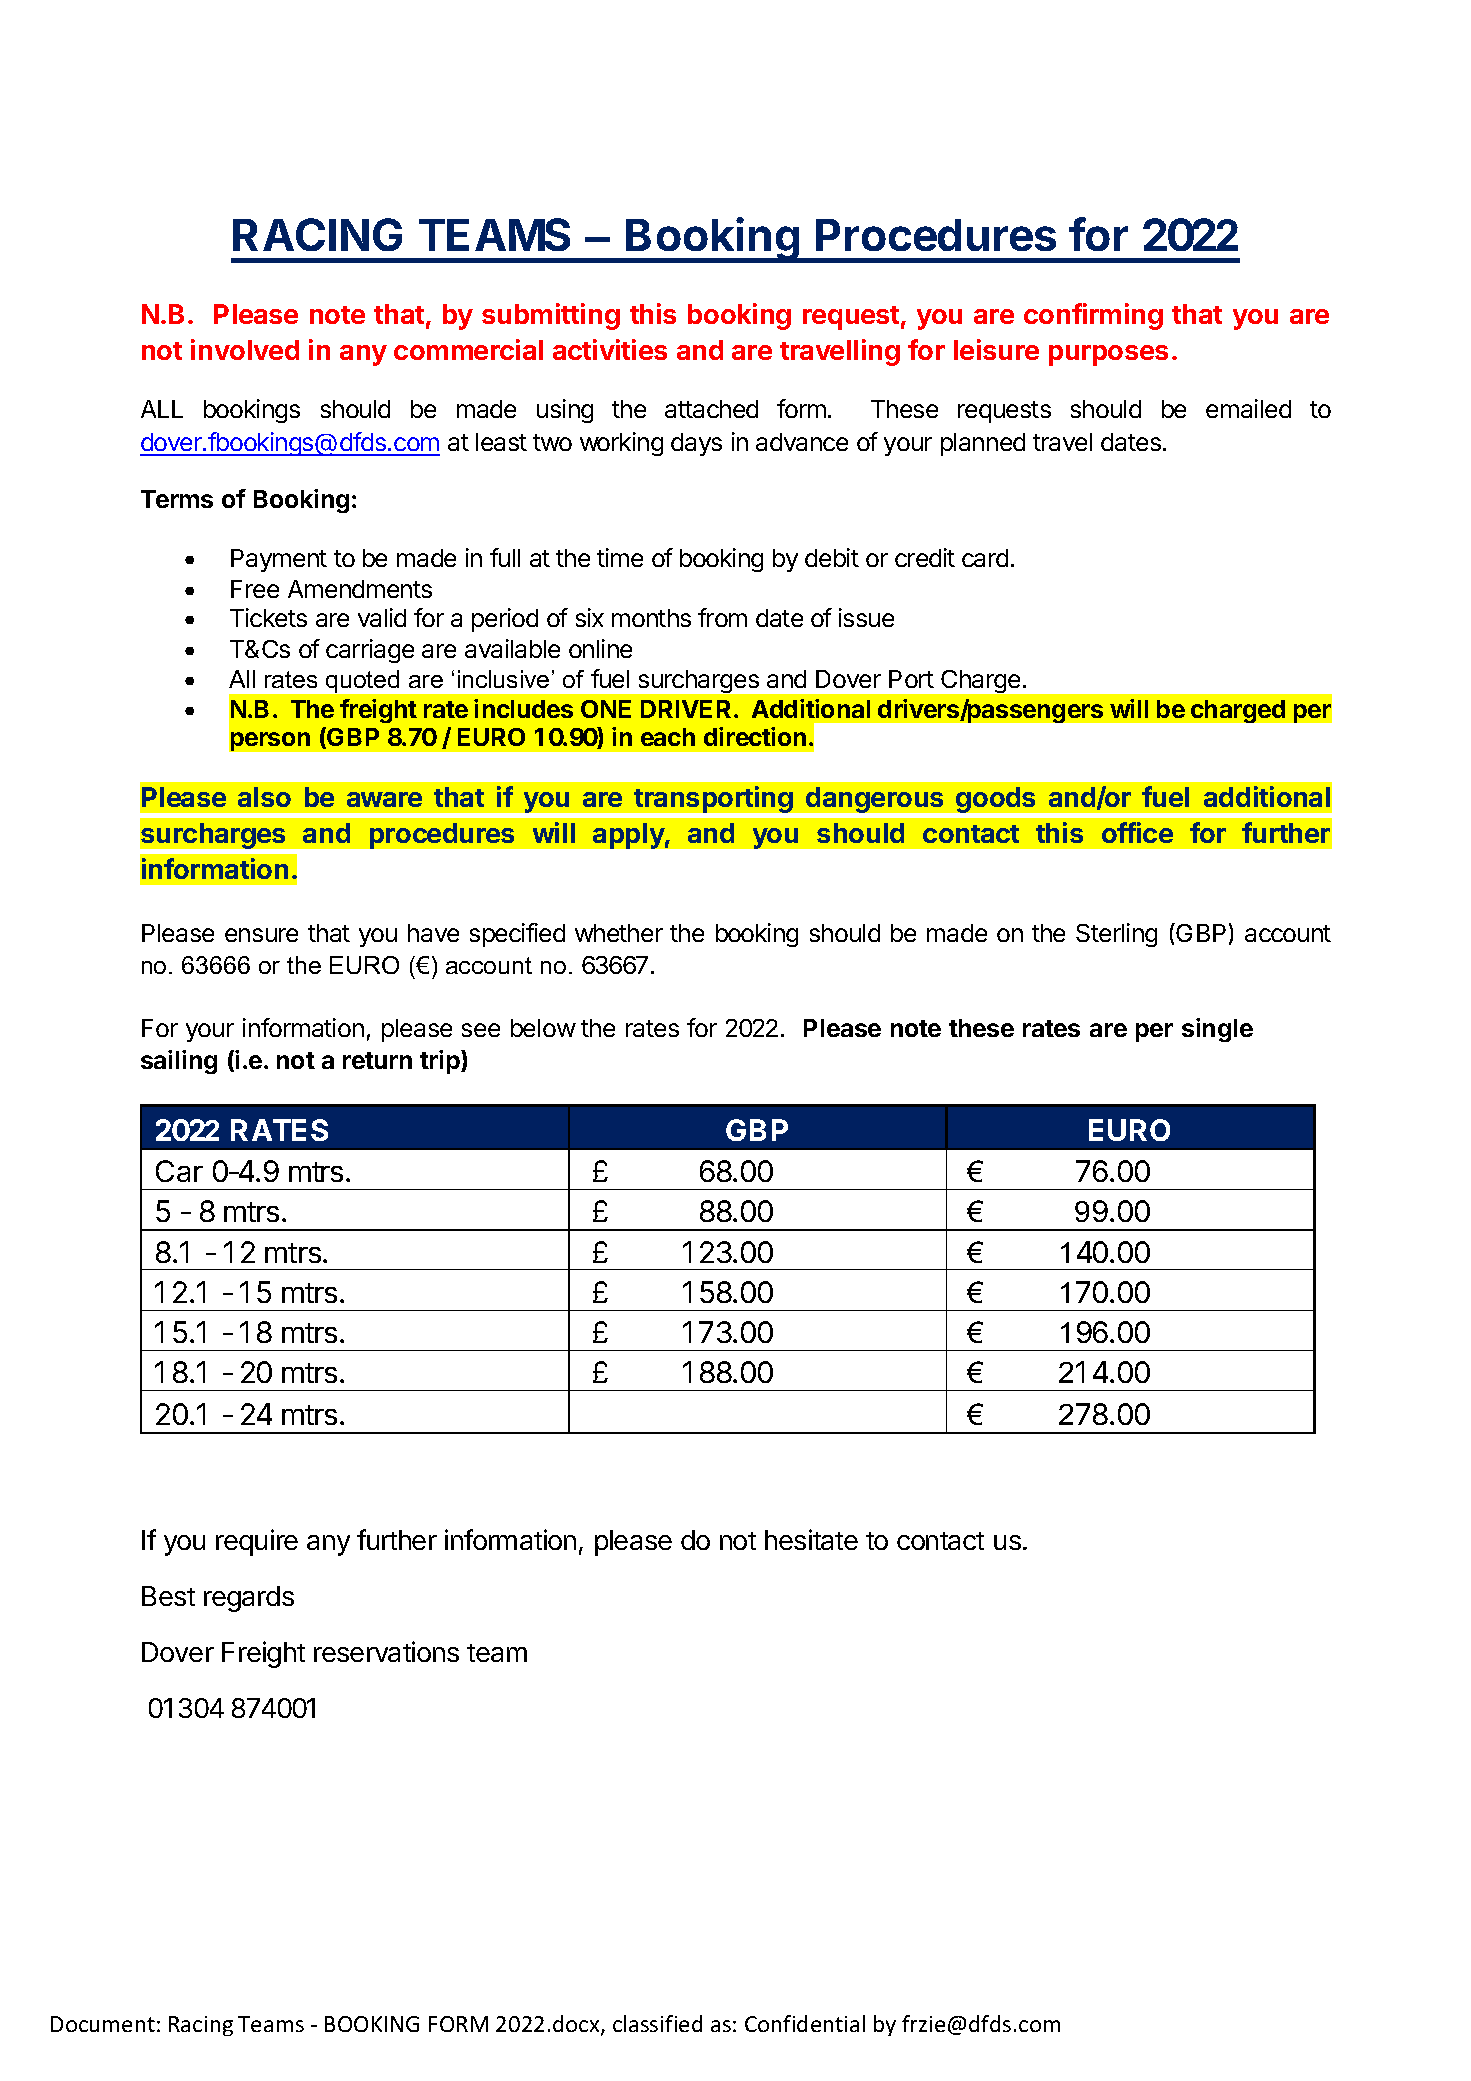 The image size is (1471, 2081). I want to click on classified, so click(657, 2023).
